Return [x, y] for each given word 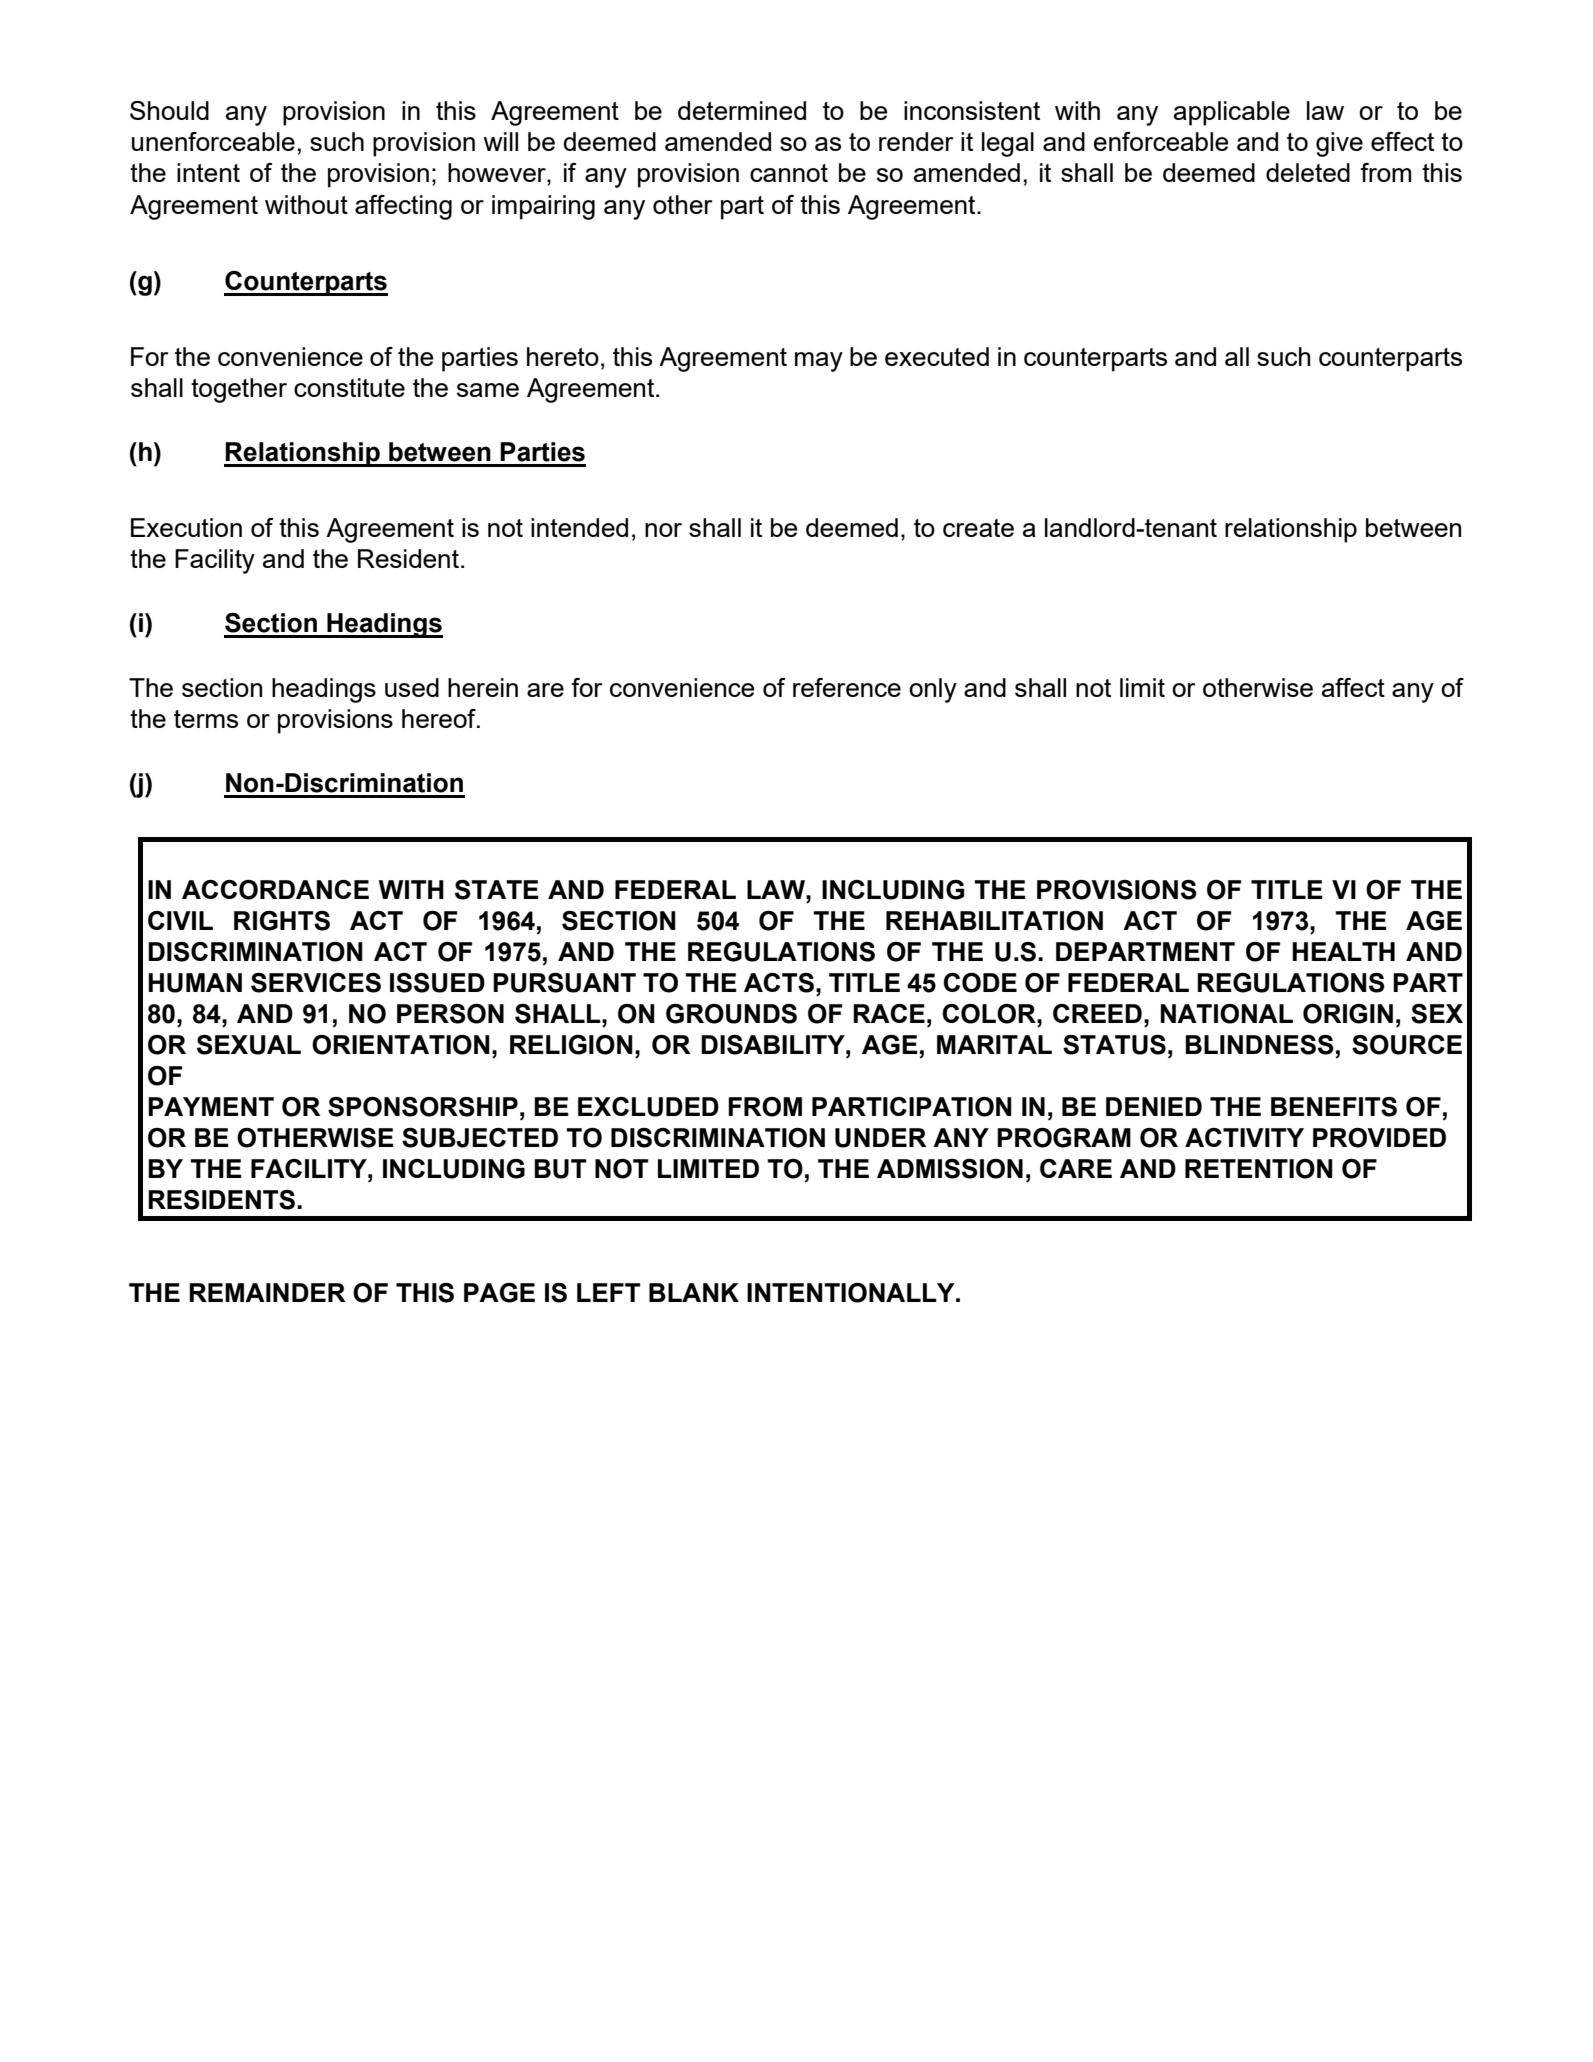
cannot [789, 173]
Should [169, 110]
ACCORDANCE [275, 890]
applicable [1232, 113]
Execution [186, 527]
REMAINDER [267, 1292]
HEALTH [1343, 951]
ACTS [779, 983]
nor [663, 530]
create [978, 528]
